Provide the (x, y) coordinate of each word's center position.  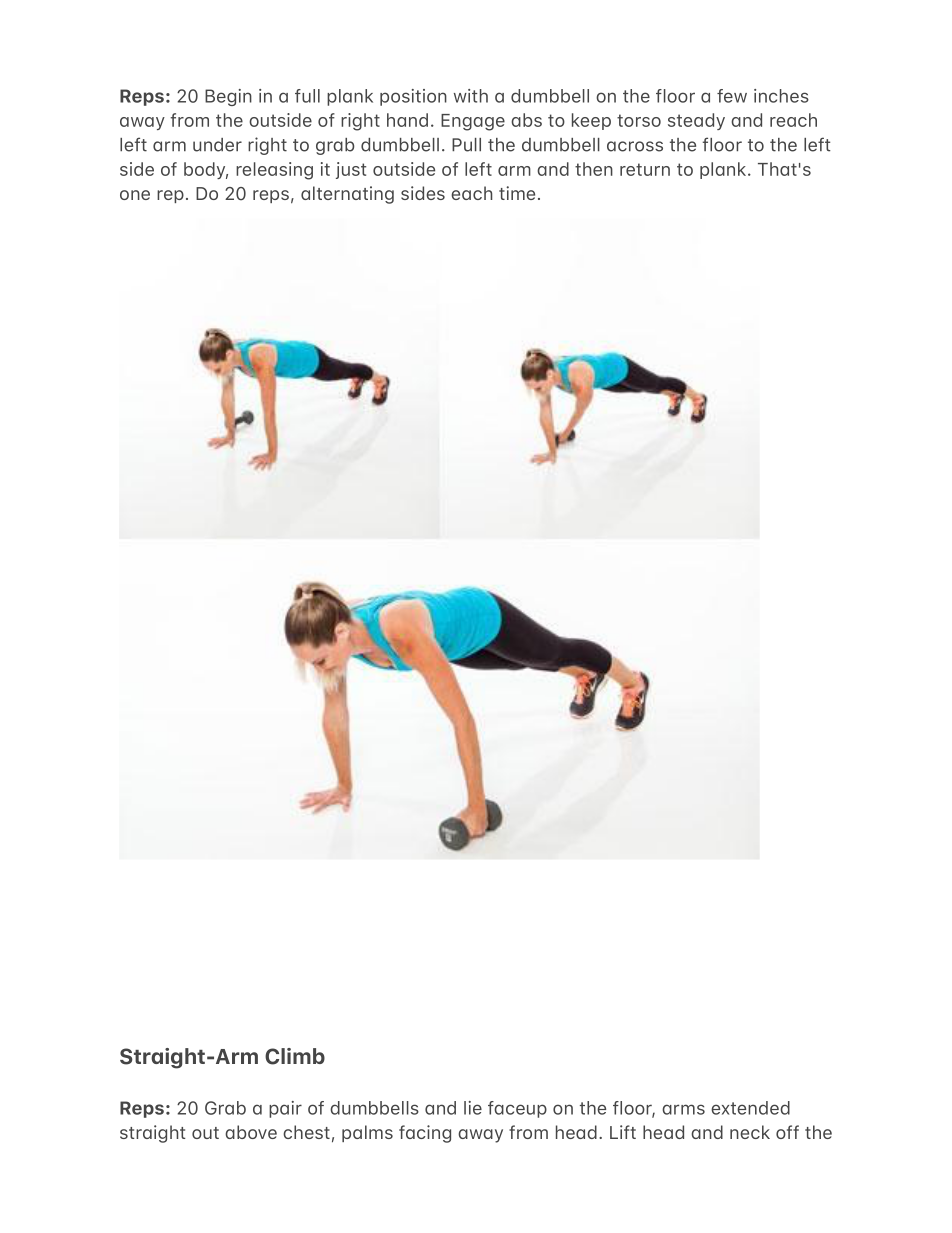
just (351, 170)
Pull (466, 145)
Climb (295, 1056)
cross (640, 146)
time (517, 193)
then (594, 169)
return (645, 169)
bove (257, 1132)
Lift (623, 1132)
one (135, 195)
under (217, 145)
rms (689, 1109)
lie (473, 1108)
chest (306, 1132)
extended (750, 1108)
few (732, 96)
